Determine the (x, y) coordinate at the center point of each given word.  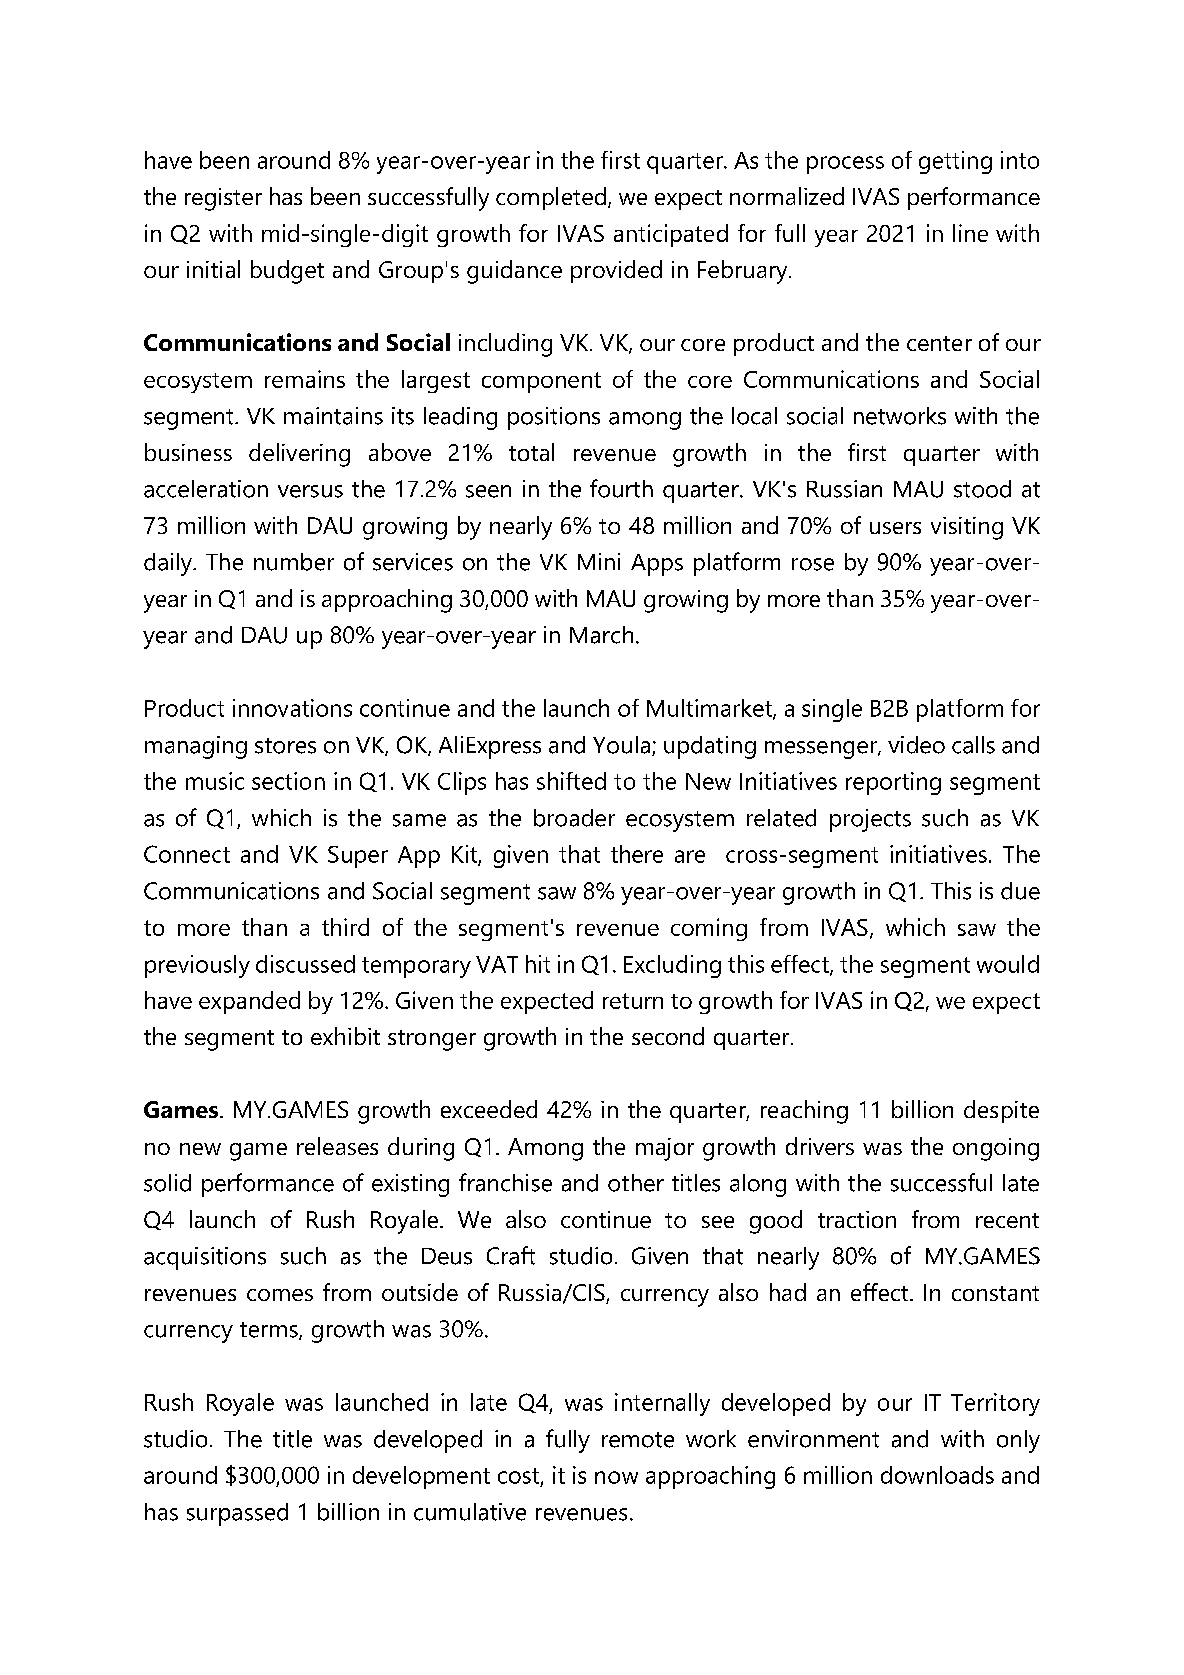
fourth (621, 488)
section (288, 781)
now (616, 1477)
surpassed (237, 1514)
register (223, 199)
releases (337, 1146)
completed (551, 198)
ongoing (996, 1149)
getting (955, 162)
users (895, 528)
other (636, 1183)
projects (870, 820)
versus (310, 491)
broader (574, 818)
